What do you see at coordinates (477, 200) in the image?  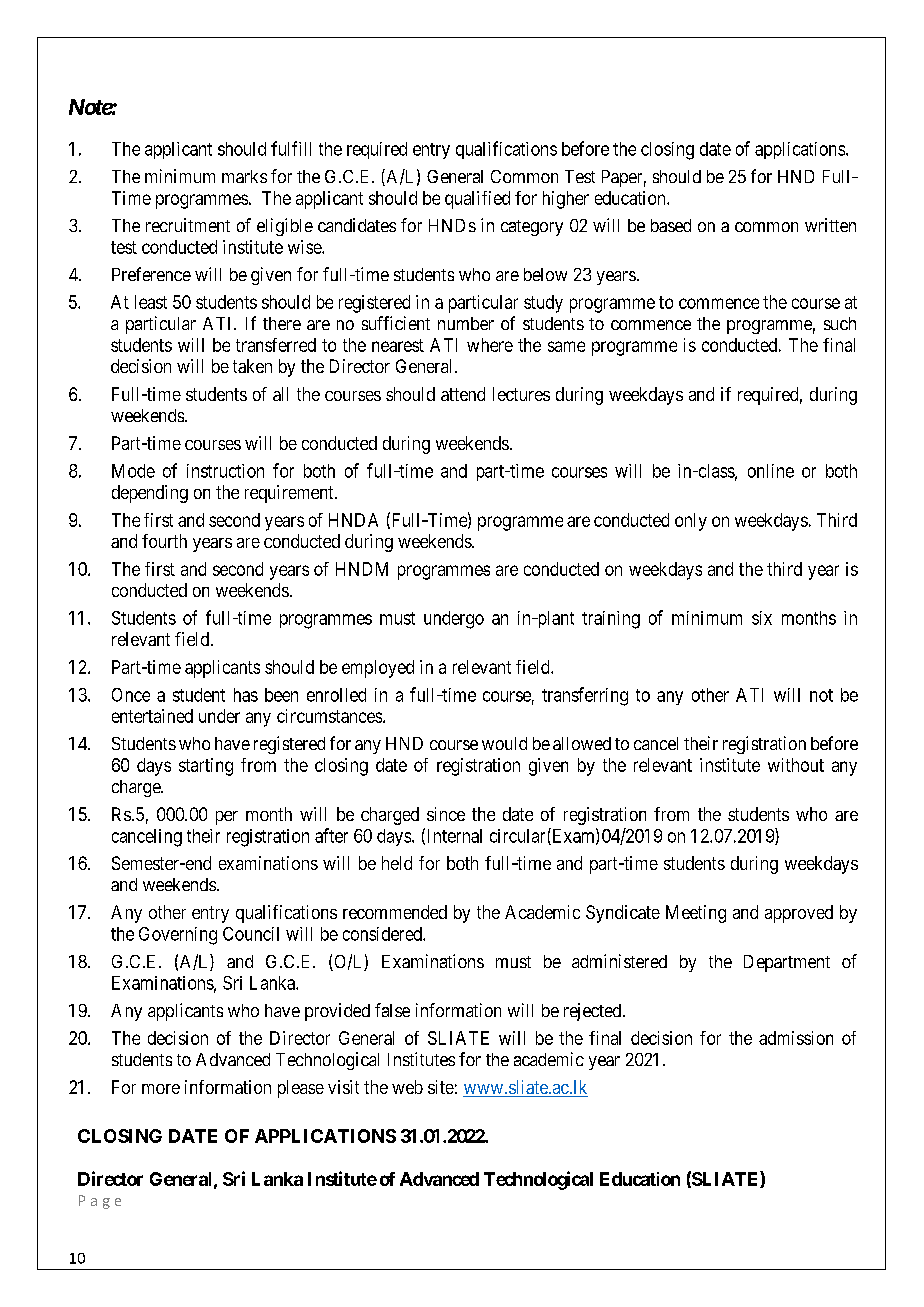 I see `qualified` at bounding box center [477, 200].
